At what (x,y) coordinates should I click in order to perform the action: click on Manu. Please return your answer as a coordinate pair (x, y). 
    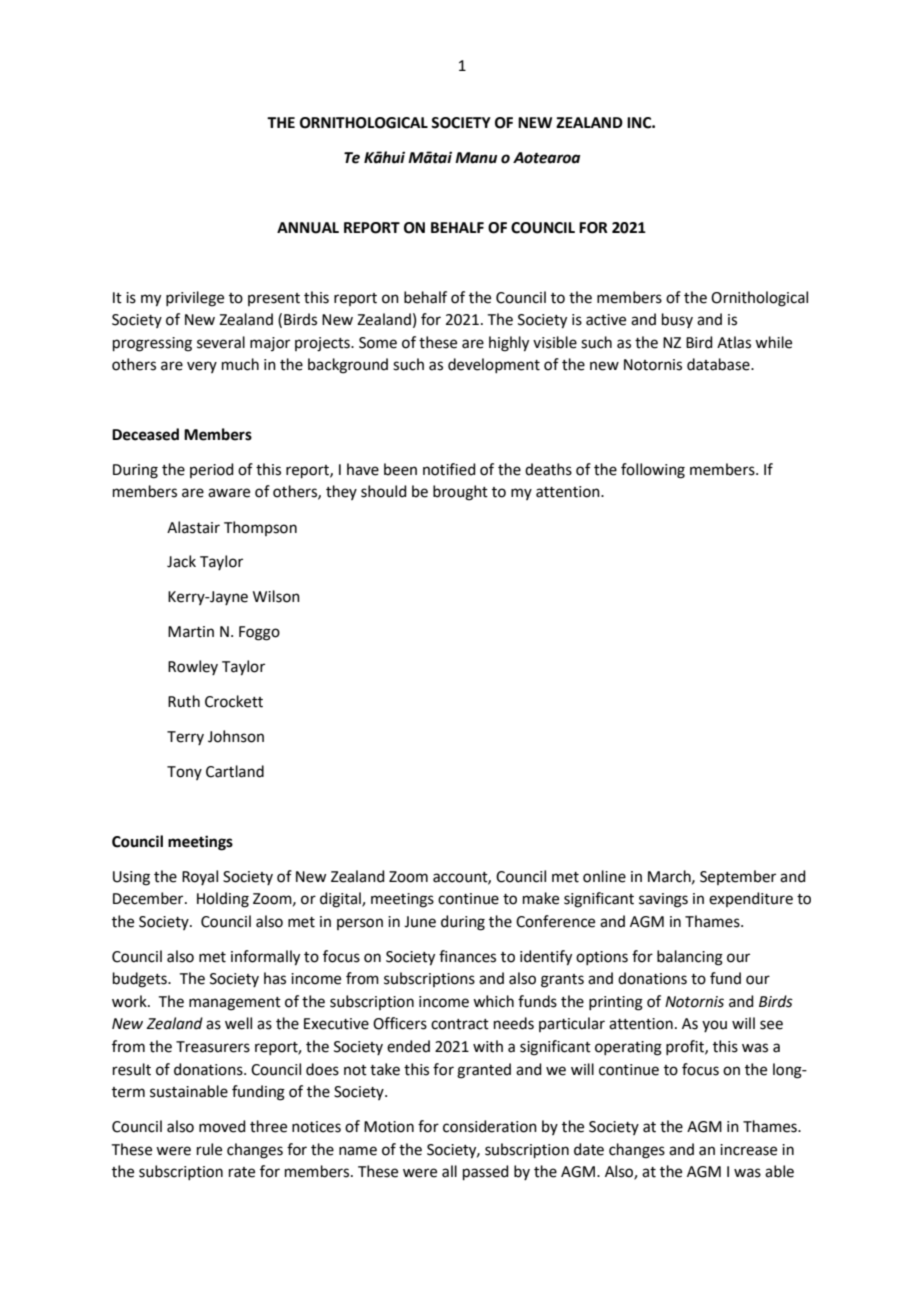
    Looking at the image, I should click on (476, 158).
